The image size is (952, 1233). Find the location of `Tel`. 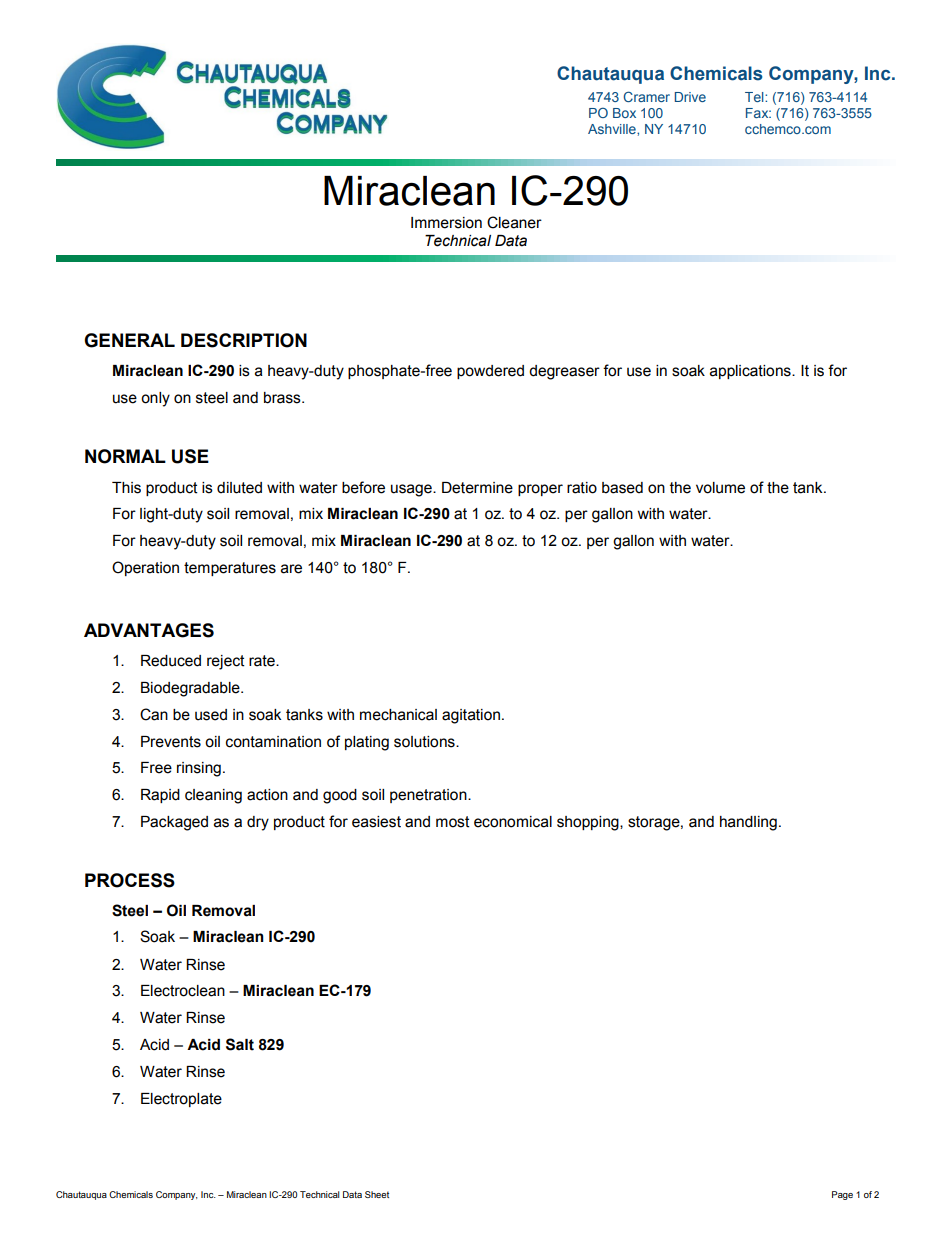

Tel is located at coordinates (755, 97).
